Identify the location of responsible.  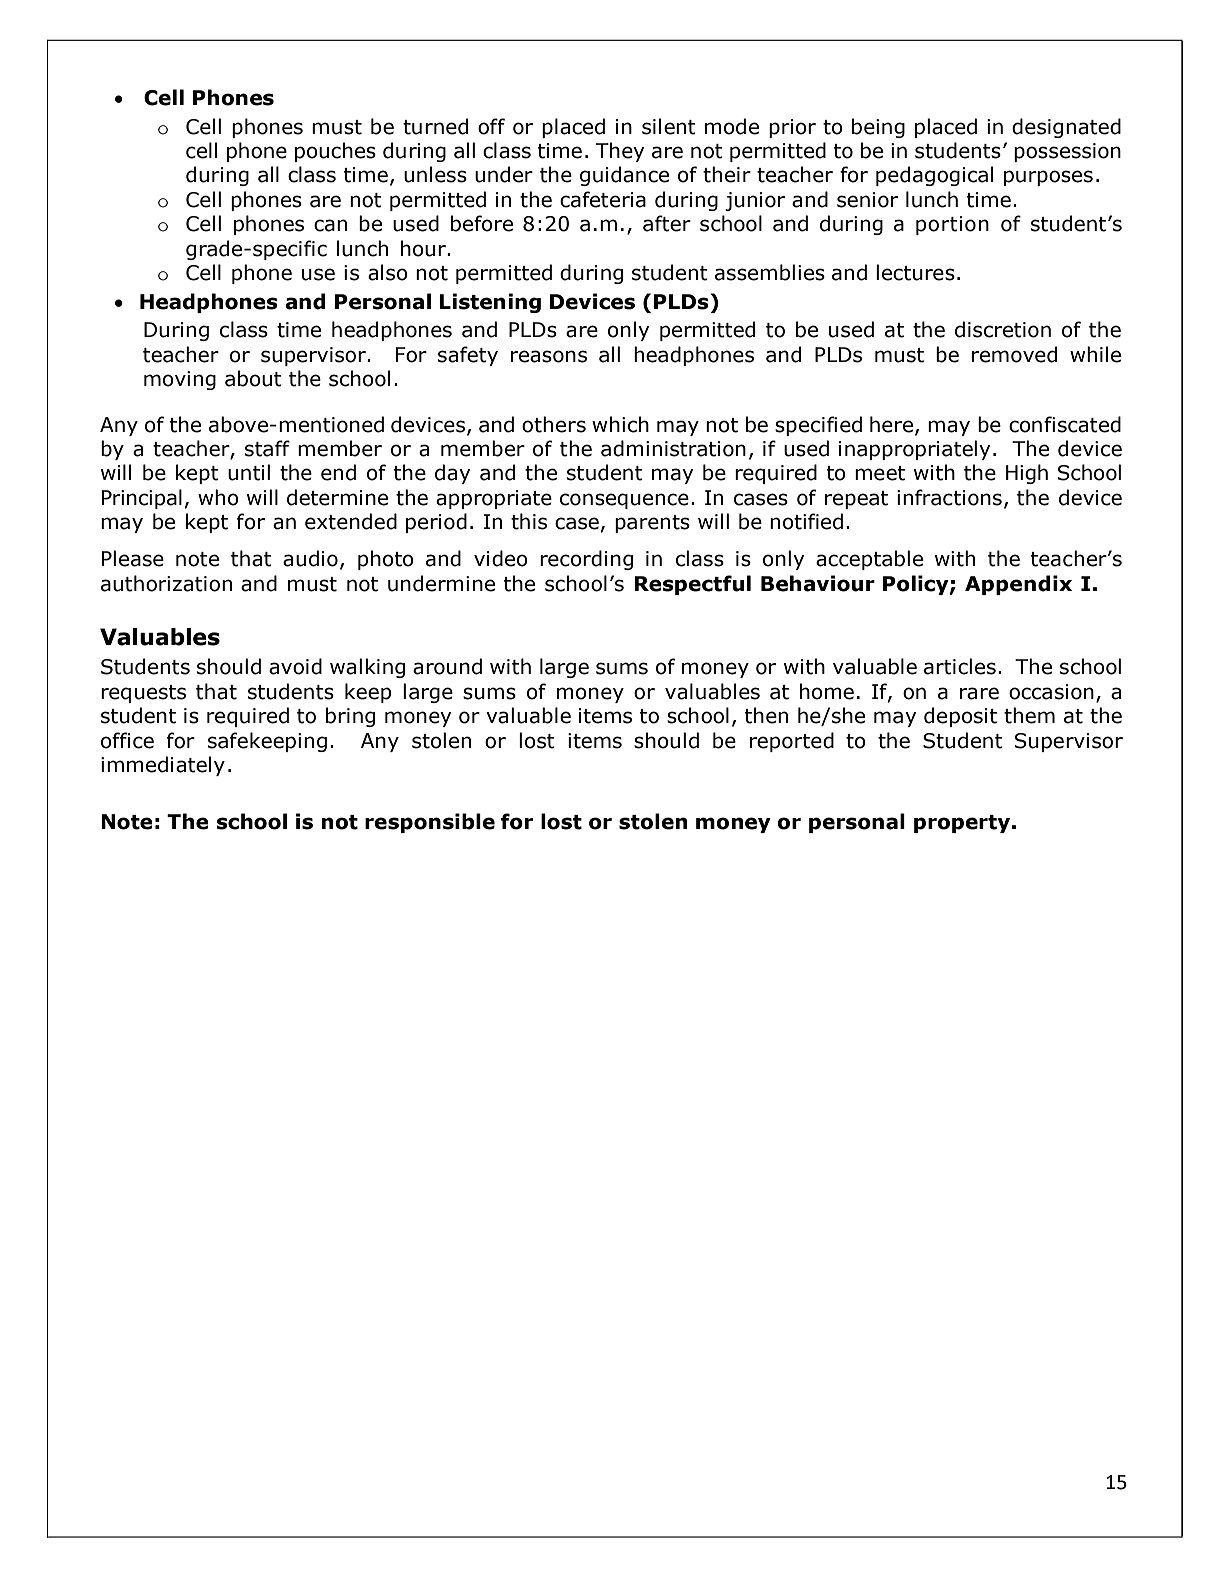
(430, 823).
